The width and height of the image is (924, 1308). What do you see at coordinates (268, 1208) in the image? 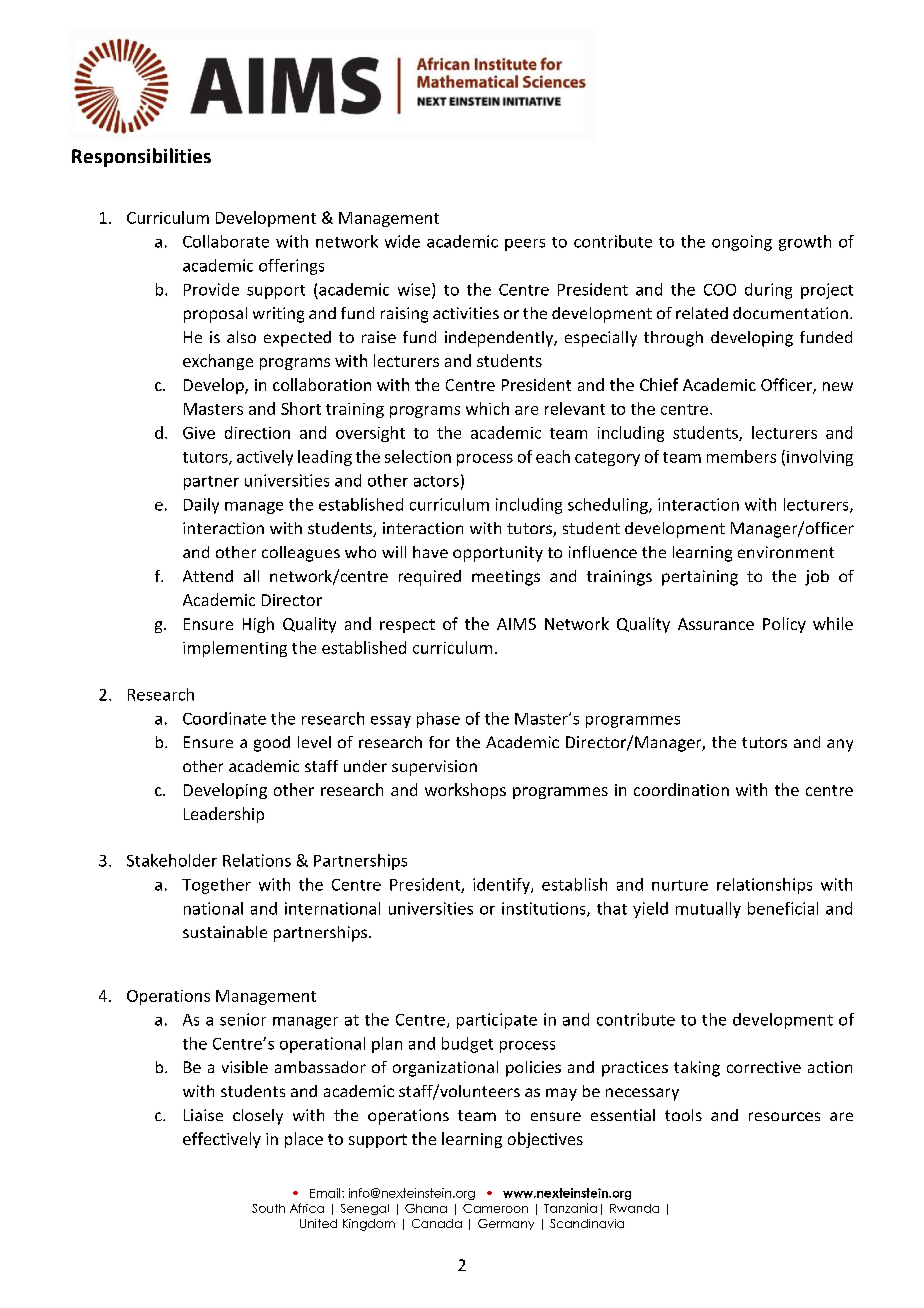
I see `South` at bounding box center [268, 1208].
